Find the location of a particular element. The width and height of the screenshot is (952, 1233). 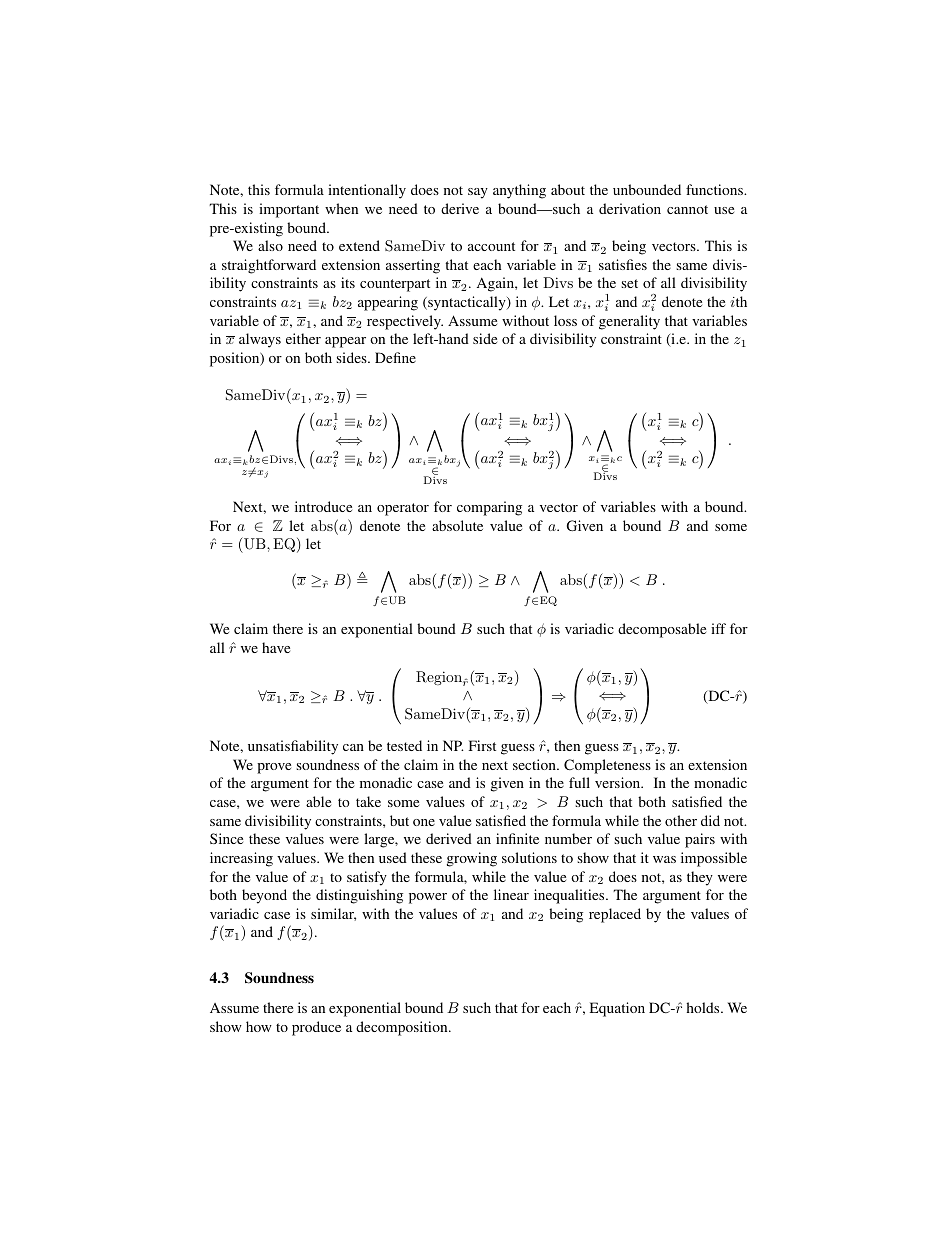

say is located at coordinates (478, 193).
